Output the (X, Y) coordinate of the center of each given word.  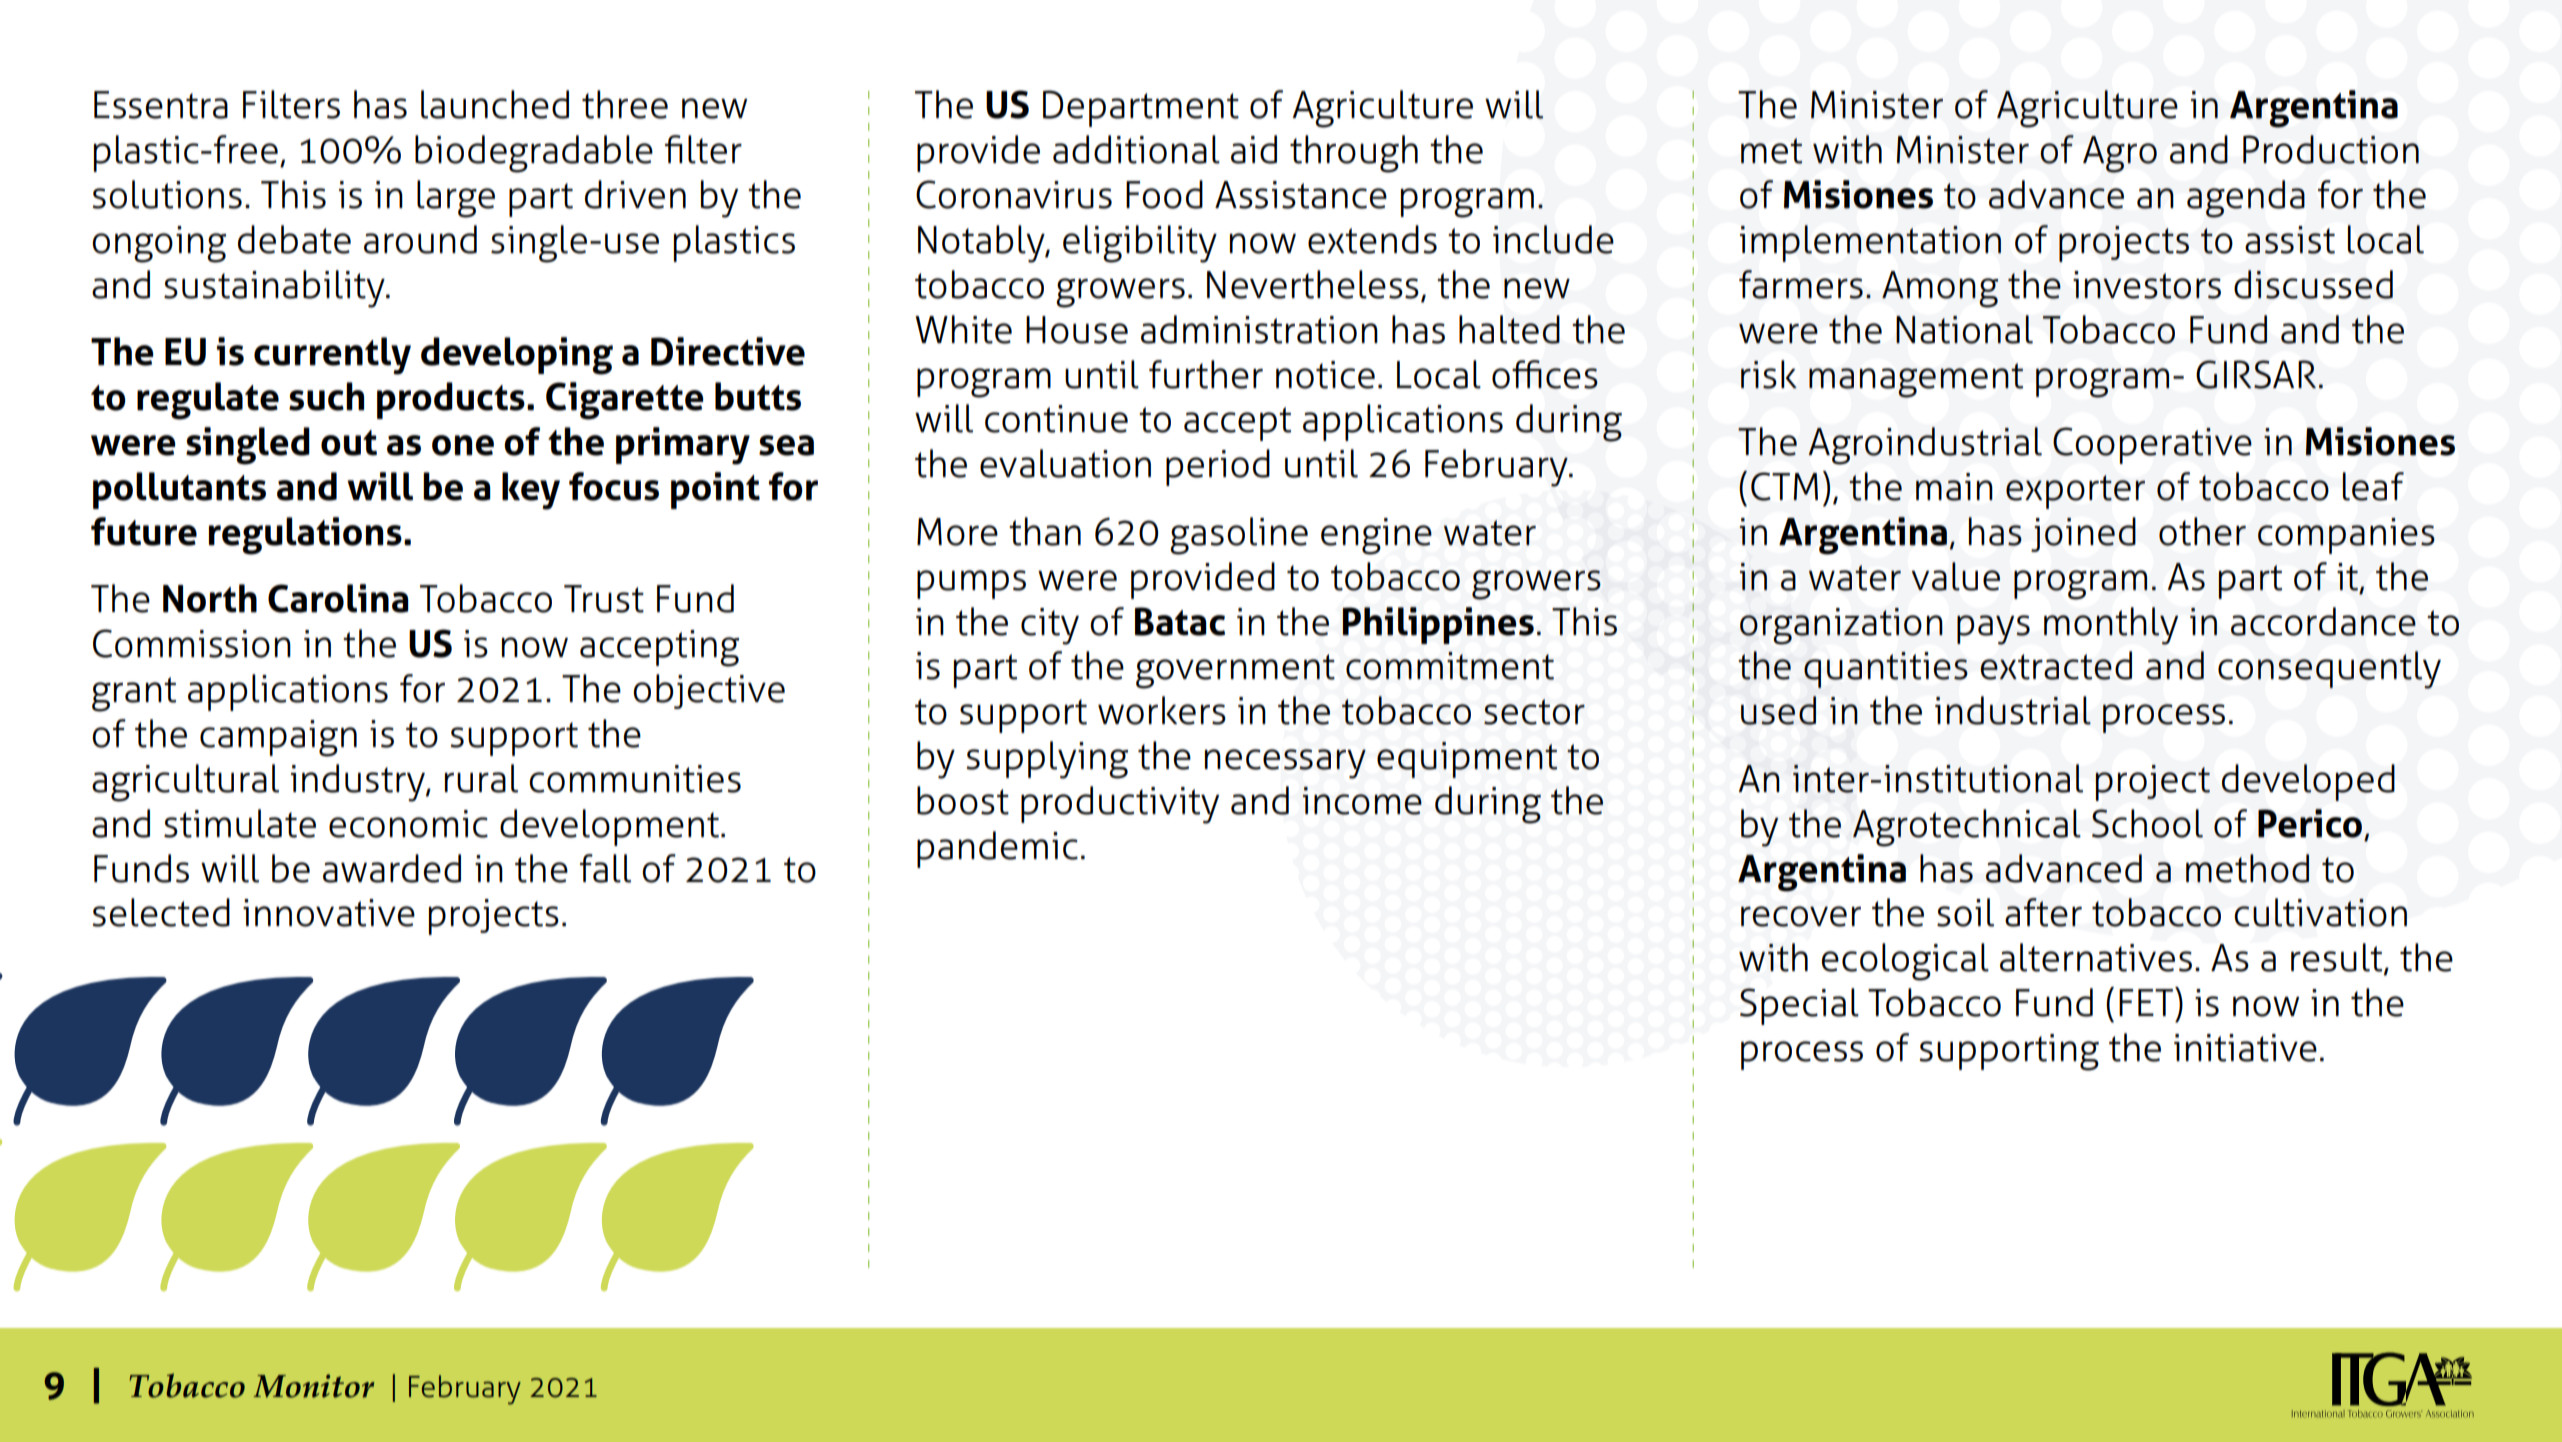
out (349, 443)
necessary (1285, 764)
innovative (329, 913)
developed (2308, 782)
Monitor (313, 1386)
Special (1799, 1006)
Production (2331, 149)
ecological (1905, 962)
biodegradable (534, 154)
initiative (2245, 1048)
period (1218, 467)
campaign (278, 738)
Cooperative (2152, 445)
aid (1254, 149)
